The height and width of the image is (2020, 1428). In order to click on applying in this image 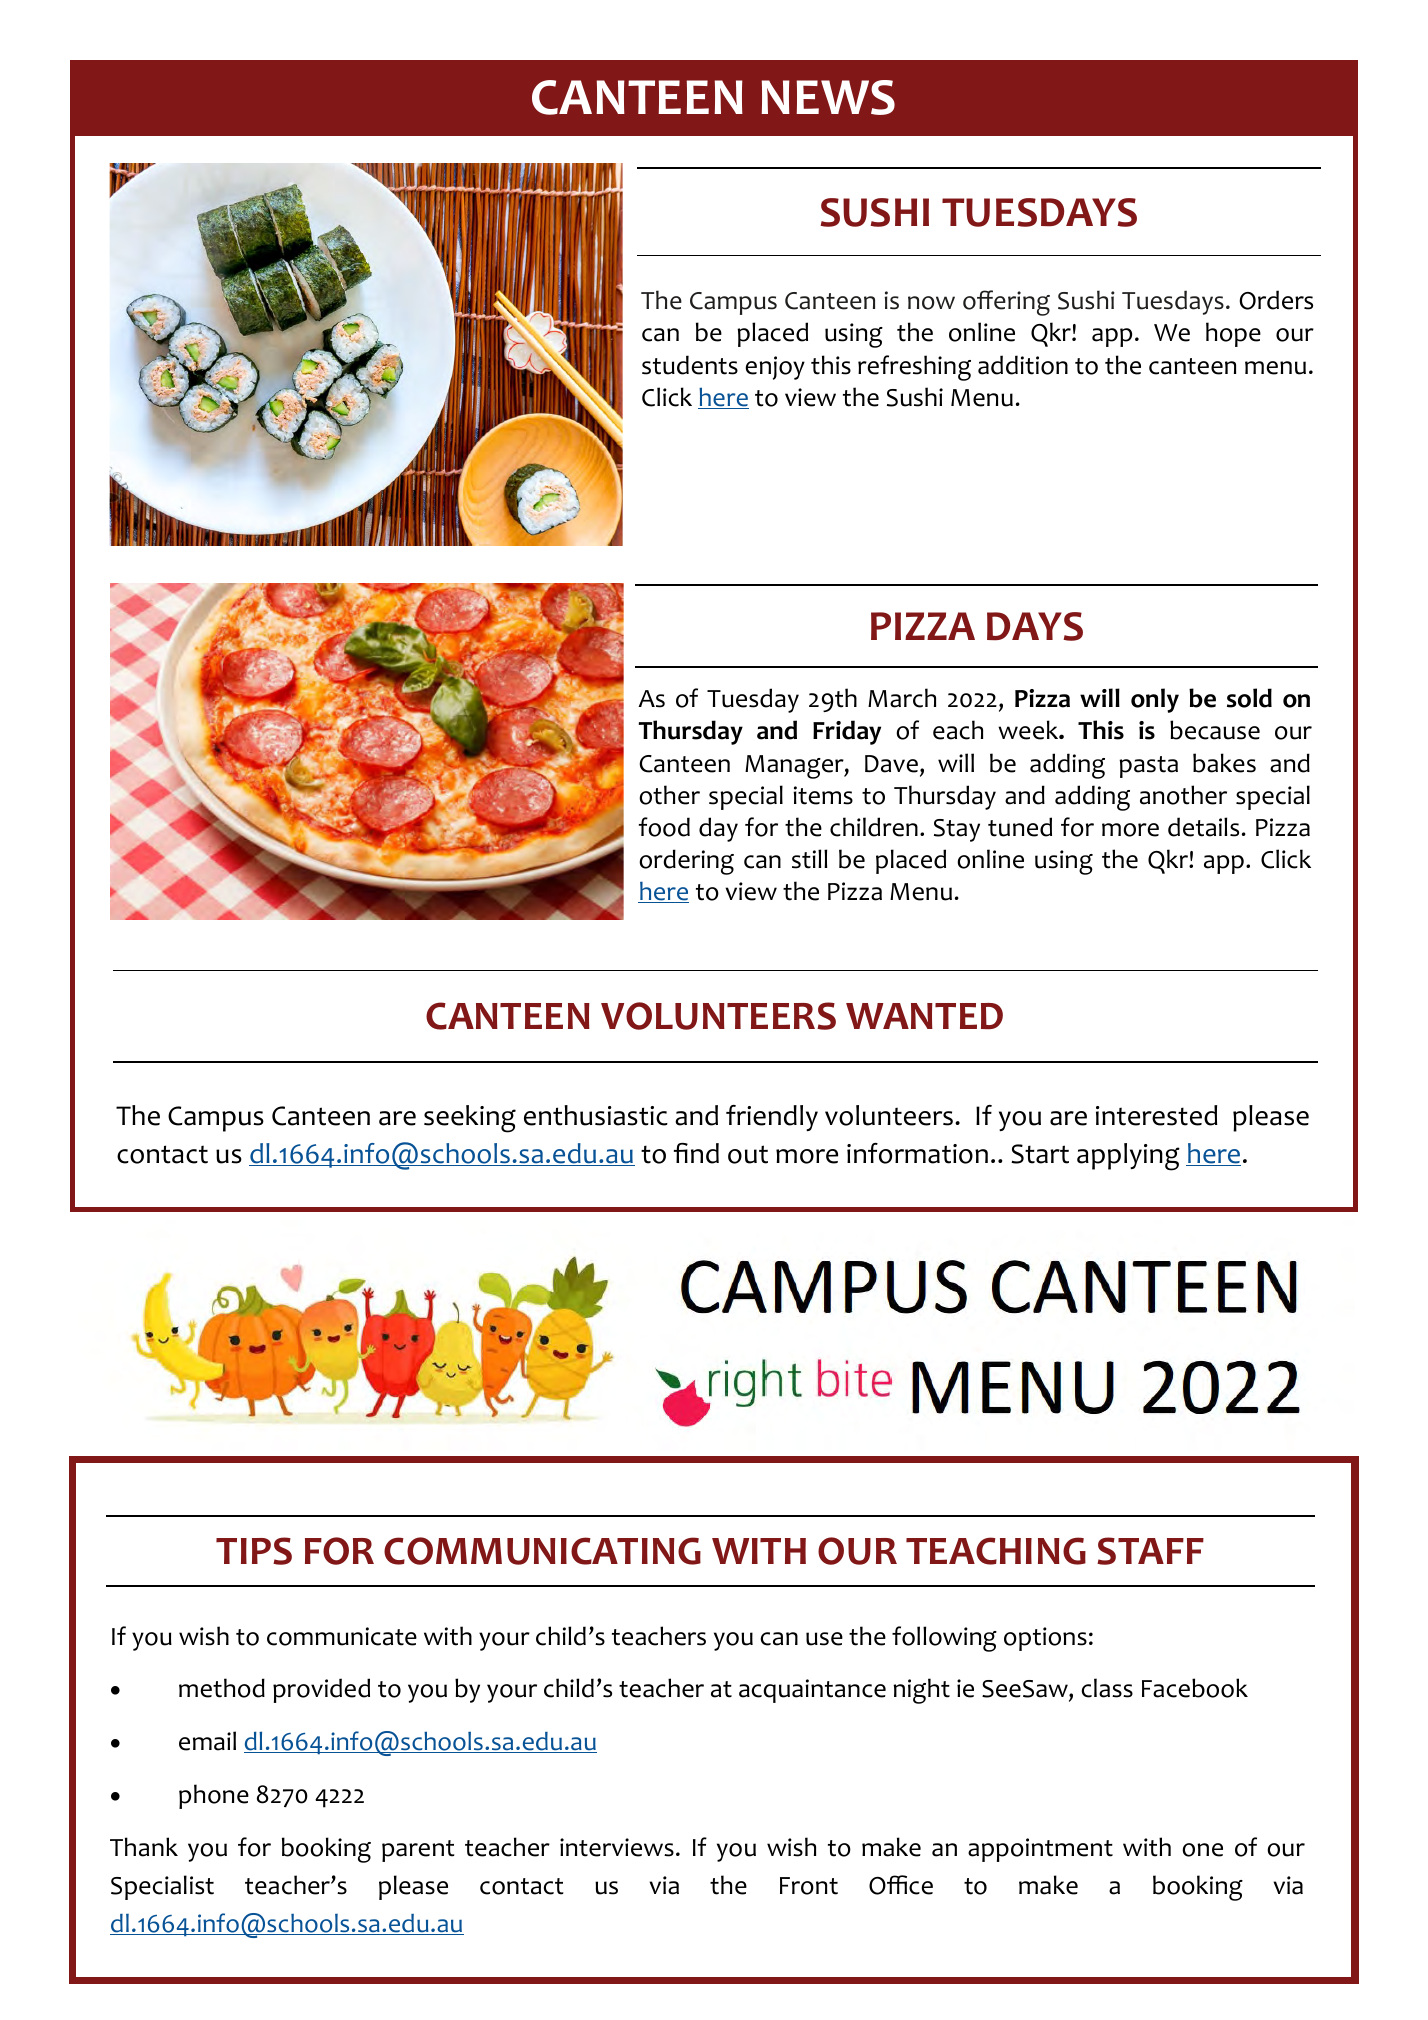, I will do `click(1128, 1157)`.
